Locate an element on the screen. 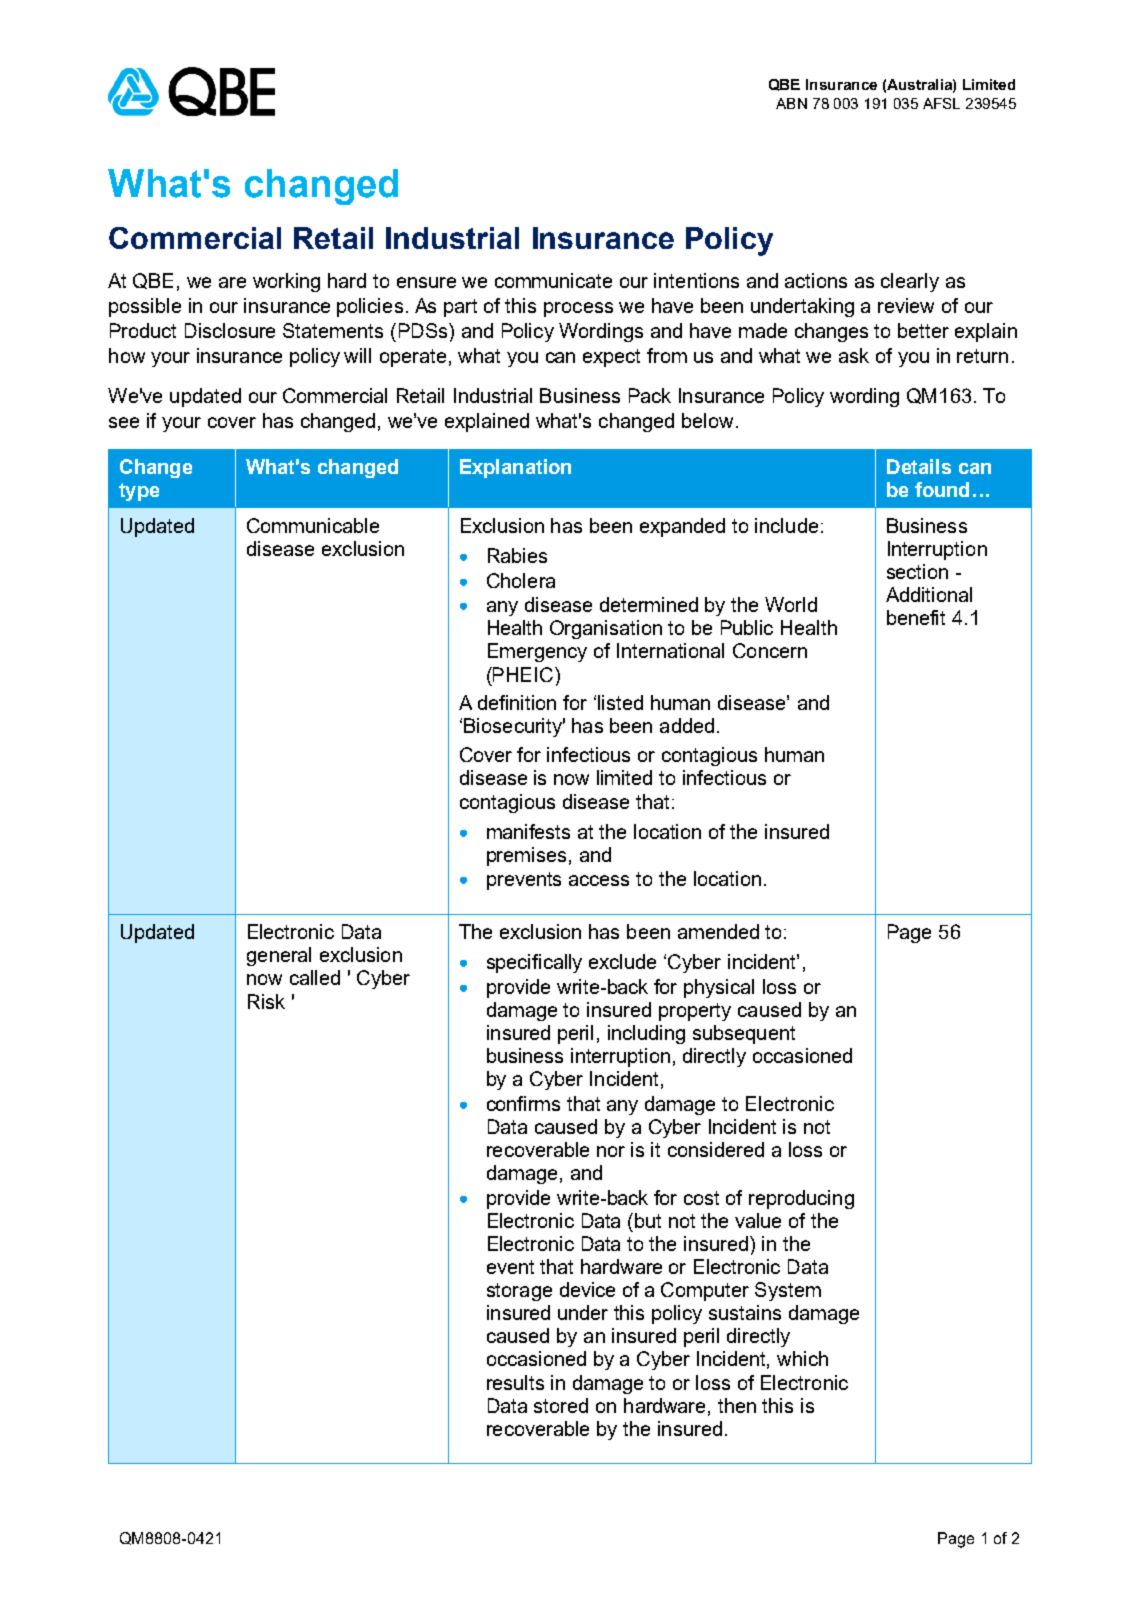  type is located at coordinates (139, 492).
